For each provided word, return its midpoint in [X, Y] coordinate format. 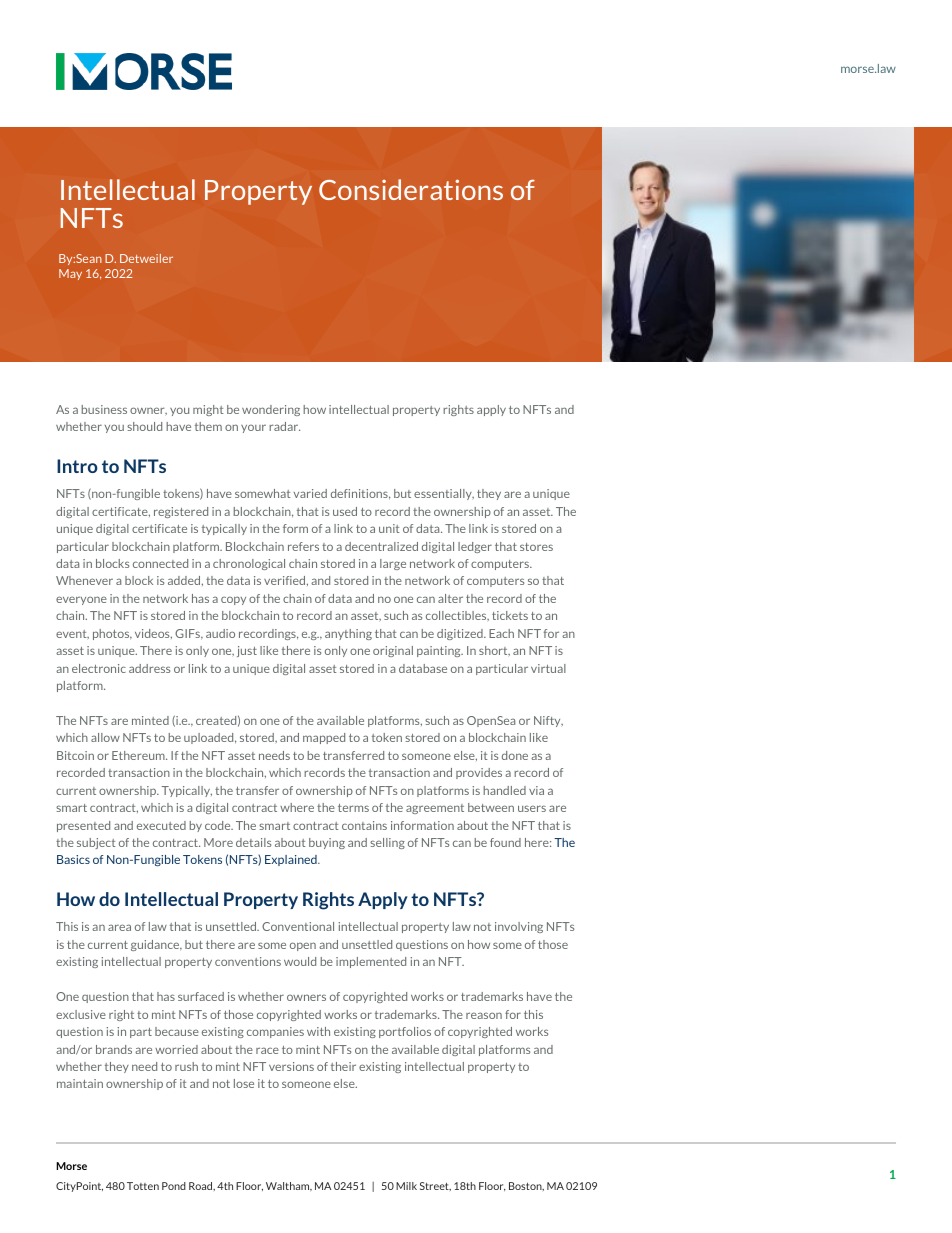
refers [303, 546]
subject [96, 843]
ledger [475, 547]
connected [160, 563]
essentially [444, 494]
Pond [174, 1186]
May [70, 274]
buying [327, 843]
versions [291, 1066]
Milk [406, 1186]
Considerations [411, 189]
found [505, 842]
